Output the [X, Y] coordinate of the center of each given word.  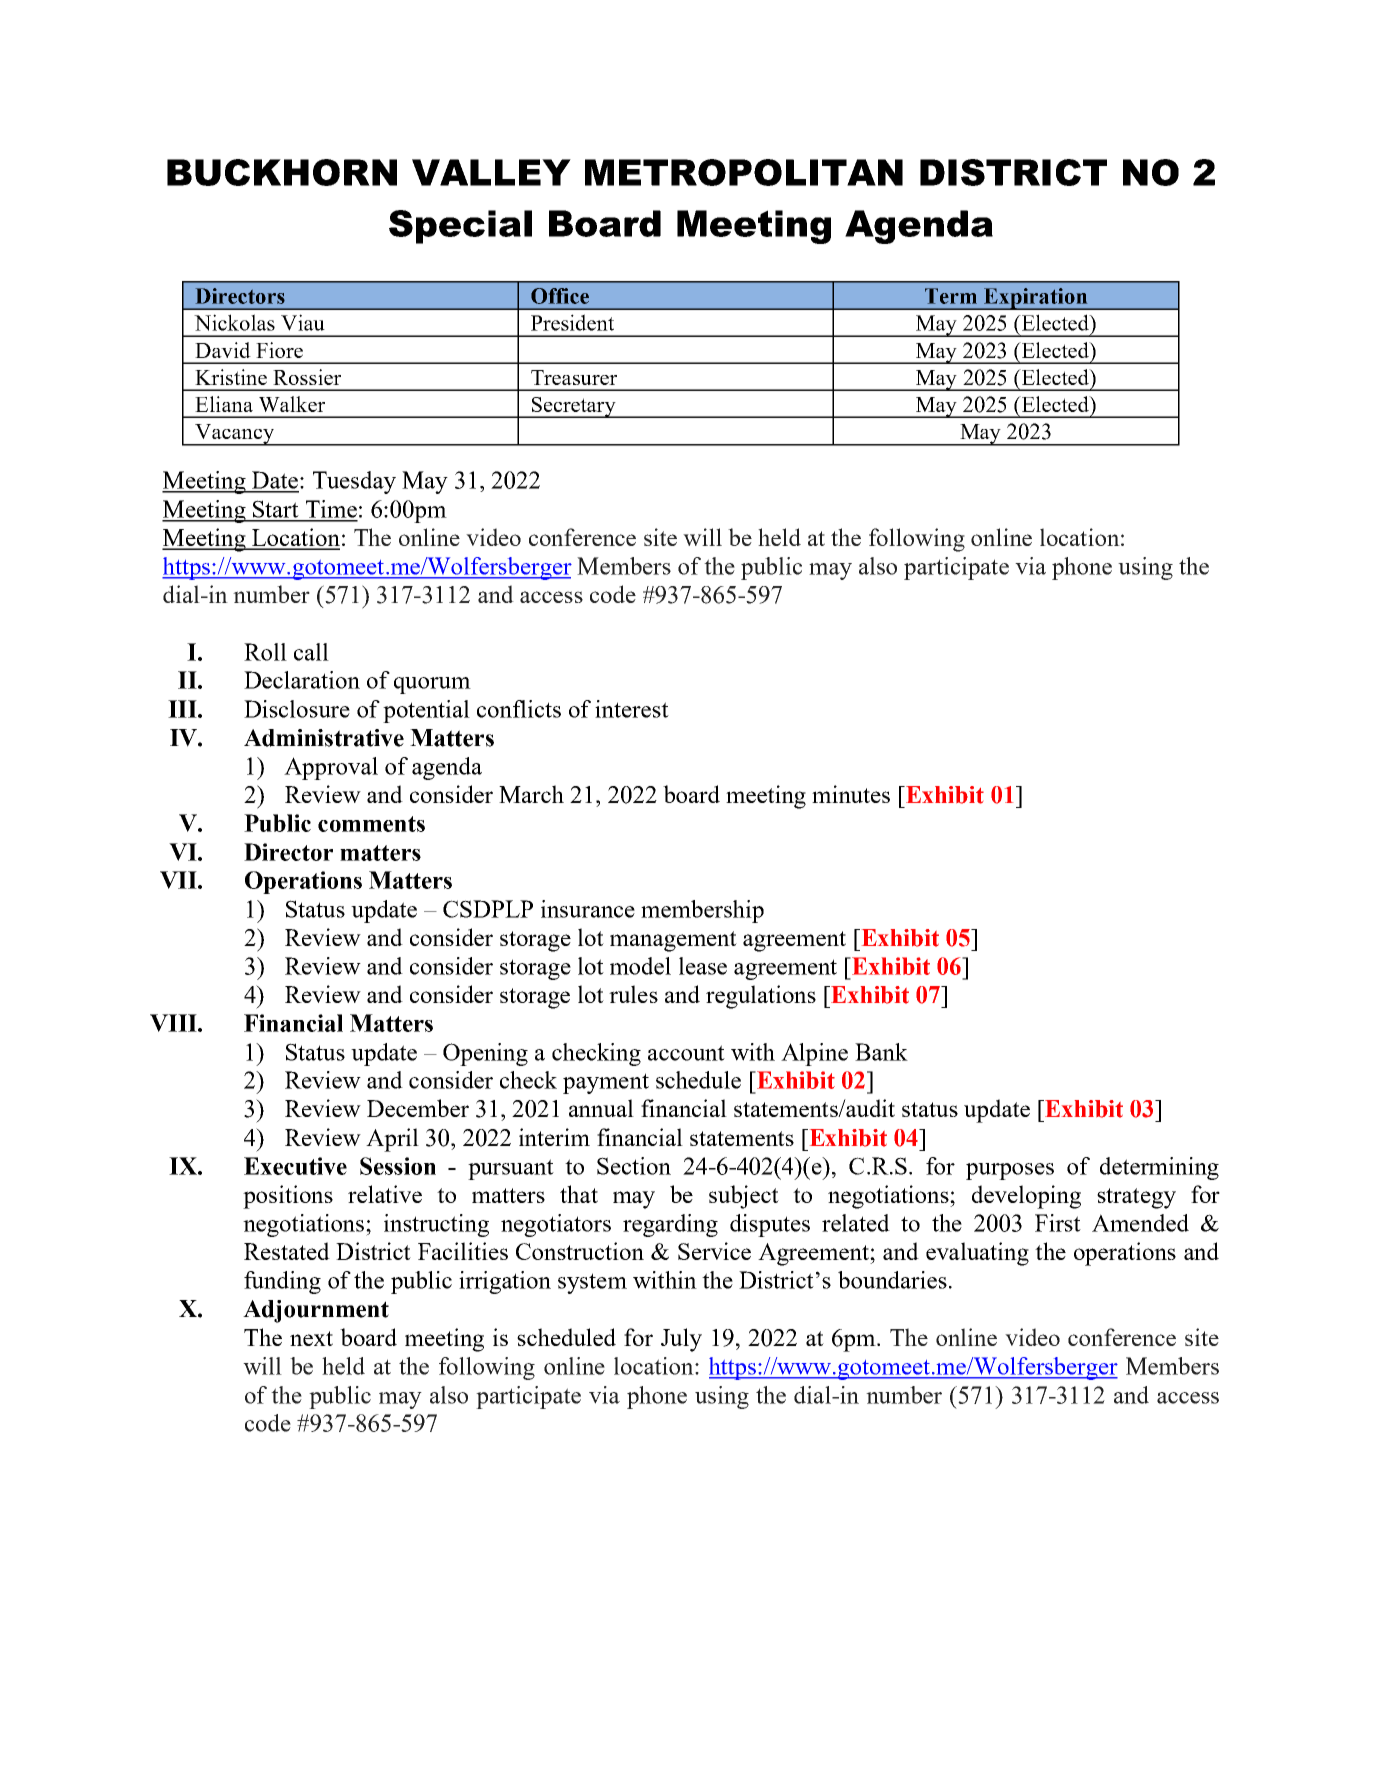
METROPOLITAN [744, 172]
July [681, 1340]
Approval [331, 768]
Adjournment [316, 1311]
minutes [851, 794]
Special [460, 227]
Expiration [1036, 299]
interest [632, 709]
